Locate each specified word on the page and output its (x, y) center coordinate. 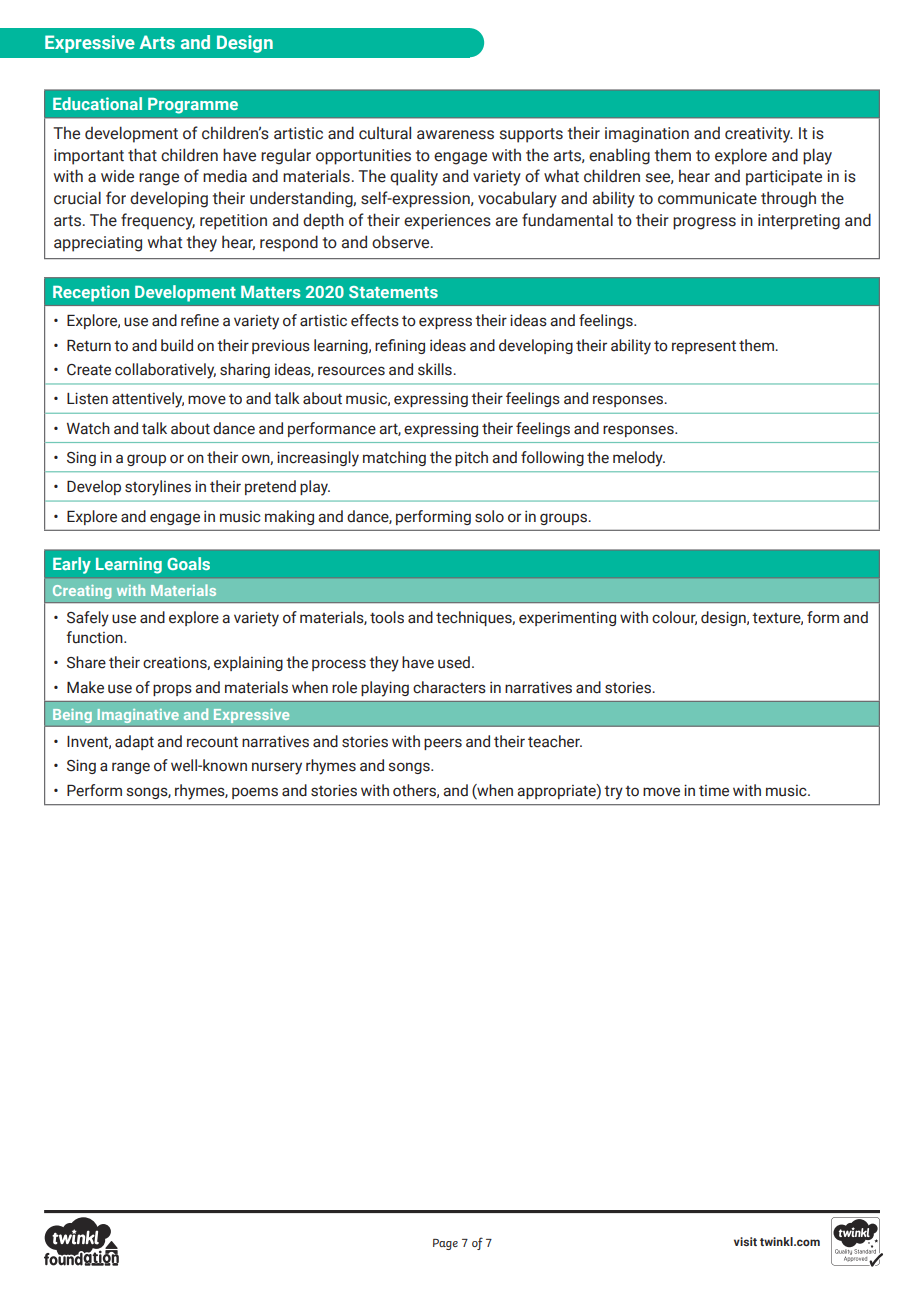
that (142, 155)
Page (445, 1244)
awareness (455, 135)
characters (449, 687)
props (172, 690)
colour (674, 618)
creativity (759, 135)
